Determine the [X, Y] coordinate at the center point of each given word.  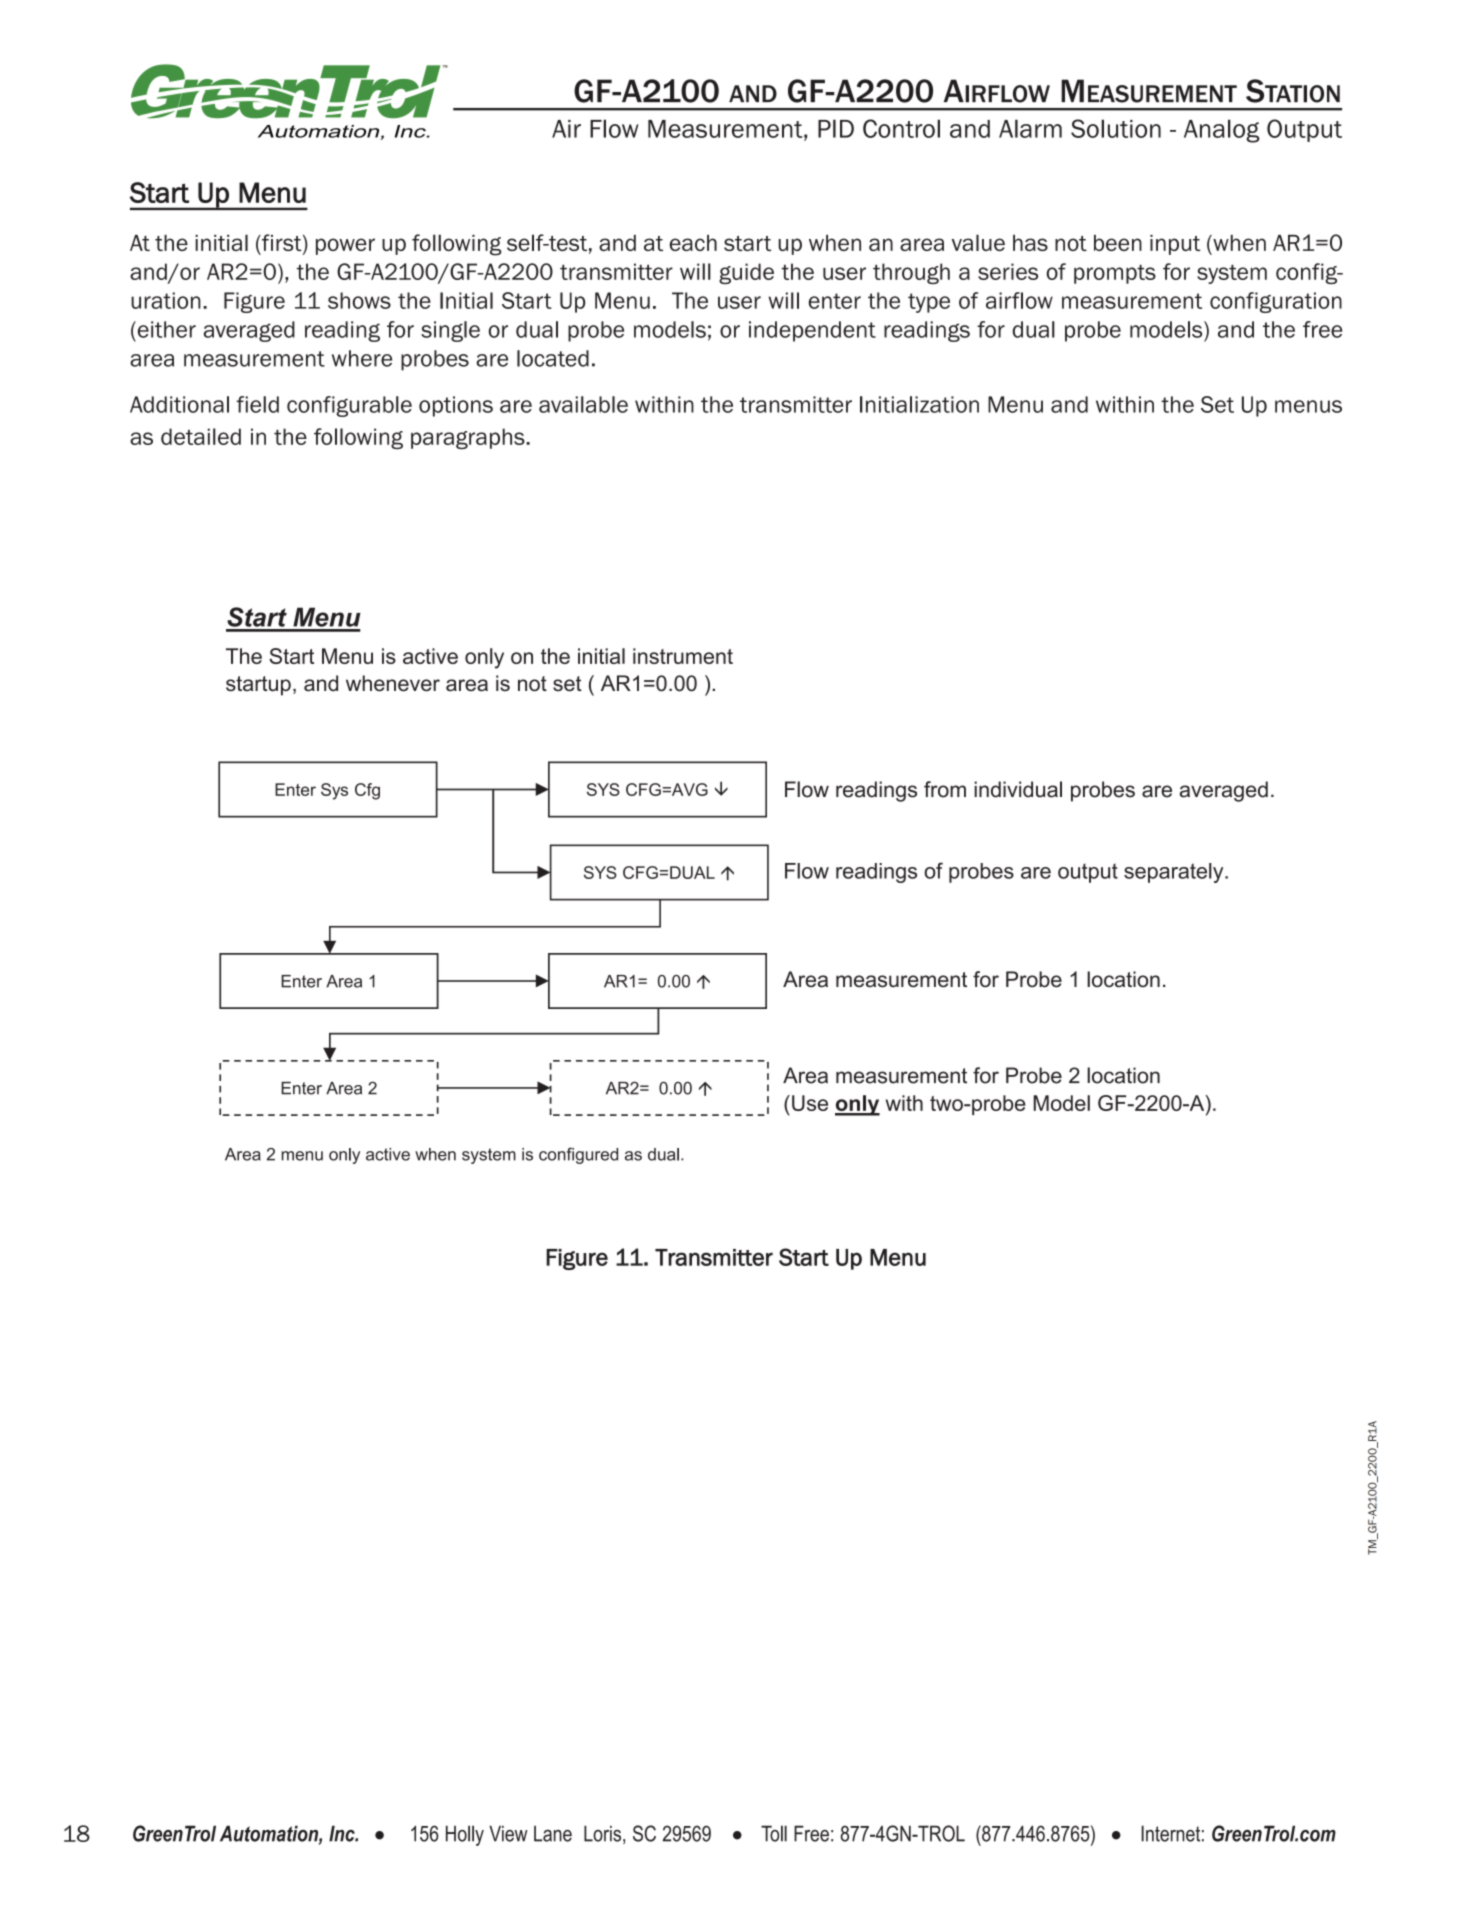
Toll [774, 1833]
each [693, 243]
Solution [1116, 128]
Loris [604, 1834]
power [345, 246]
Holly [465, 1835]
